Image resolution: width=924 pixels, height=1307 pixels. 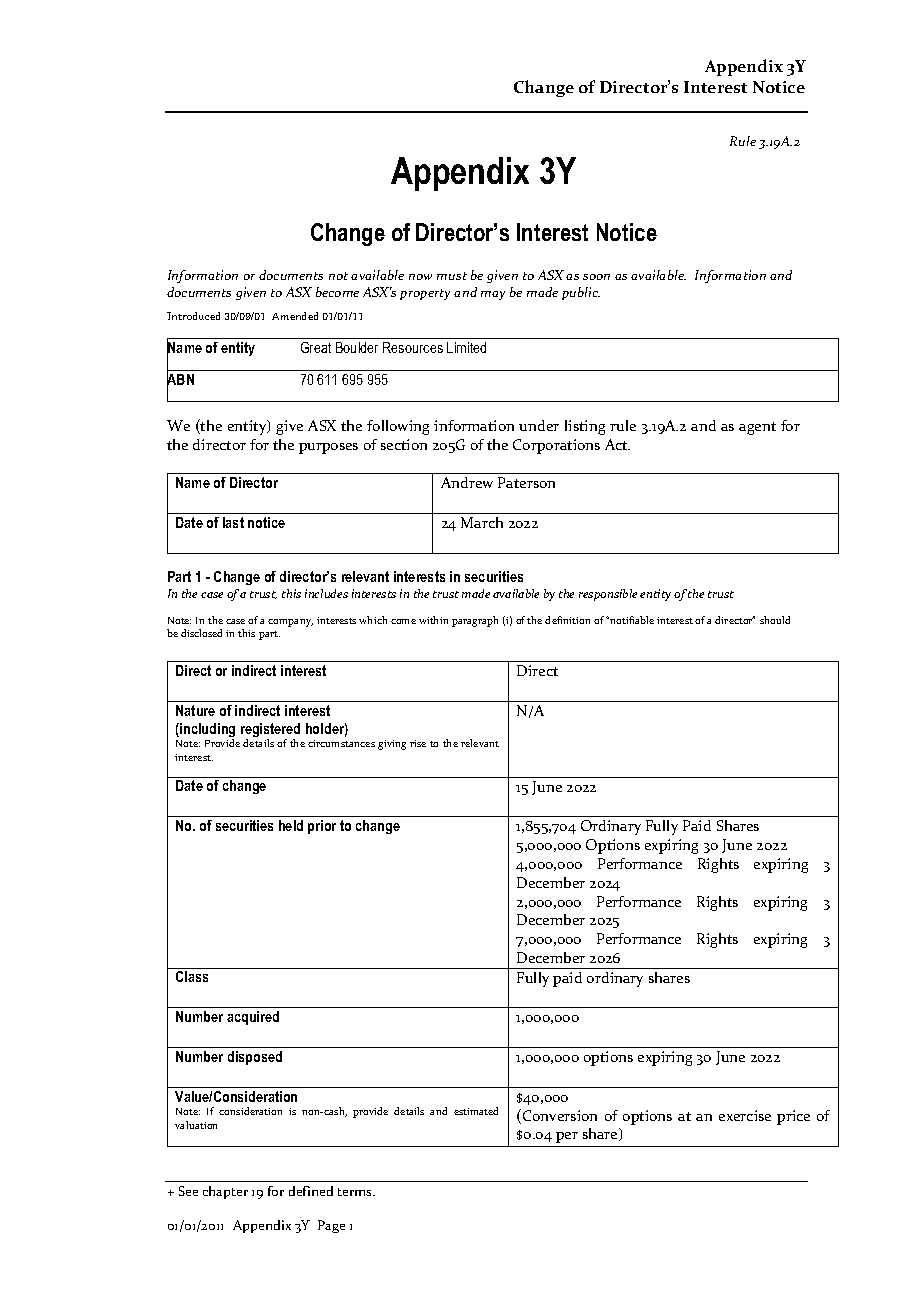 I want to click on company, so click(x=290, y=623).
